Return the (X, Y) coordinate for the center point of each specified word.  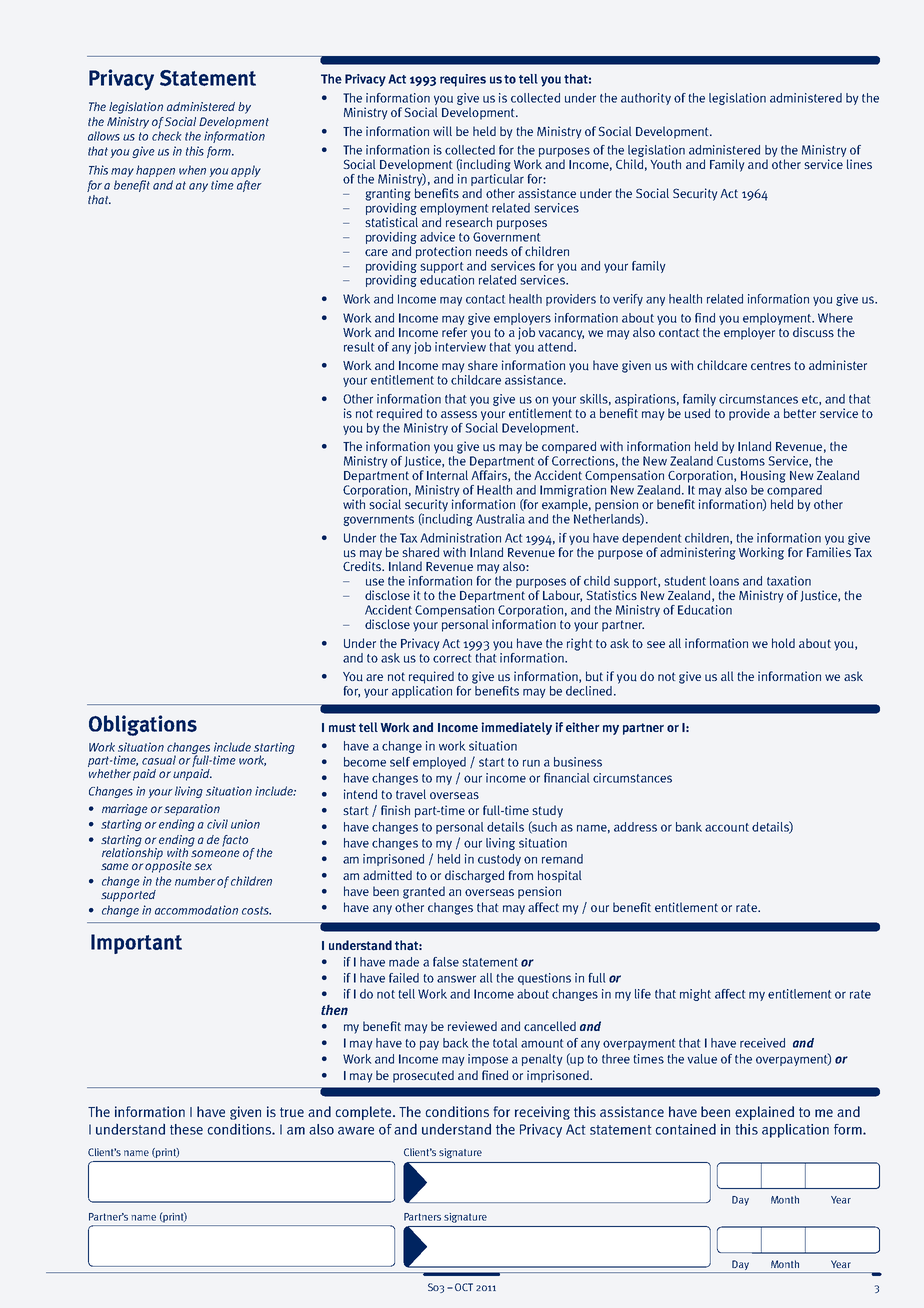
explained (764, 1113)
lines (859, 164)
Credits (363, 565)
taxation (789, 581)
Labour (562, 596)
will (442, 131)
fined (495, 1075)
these (186, 1129)
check (167, 136)
